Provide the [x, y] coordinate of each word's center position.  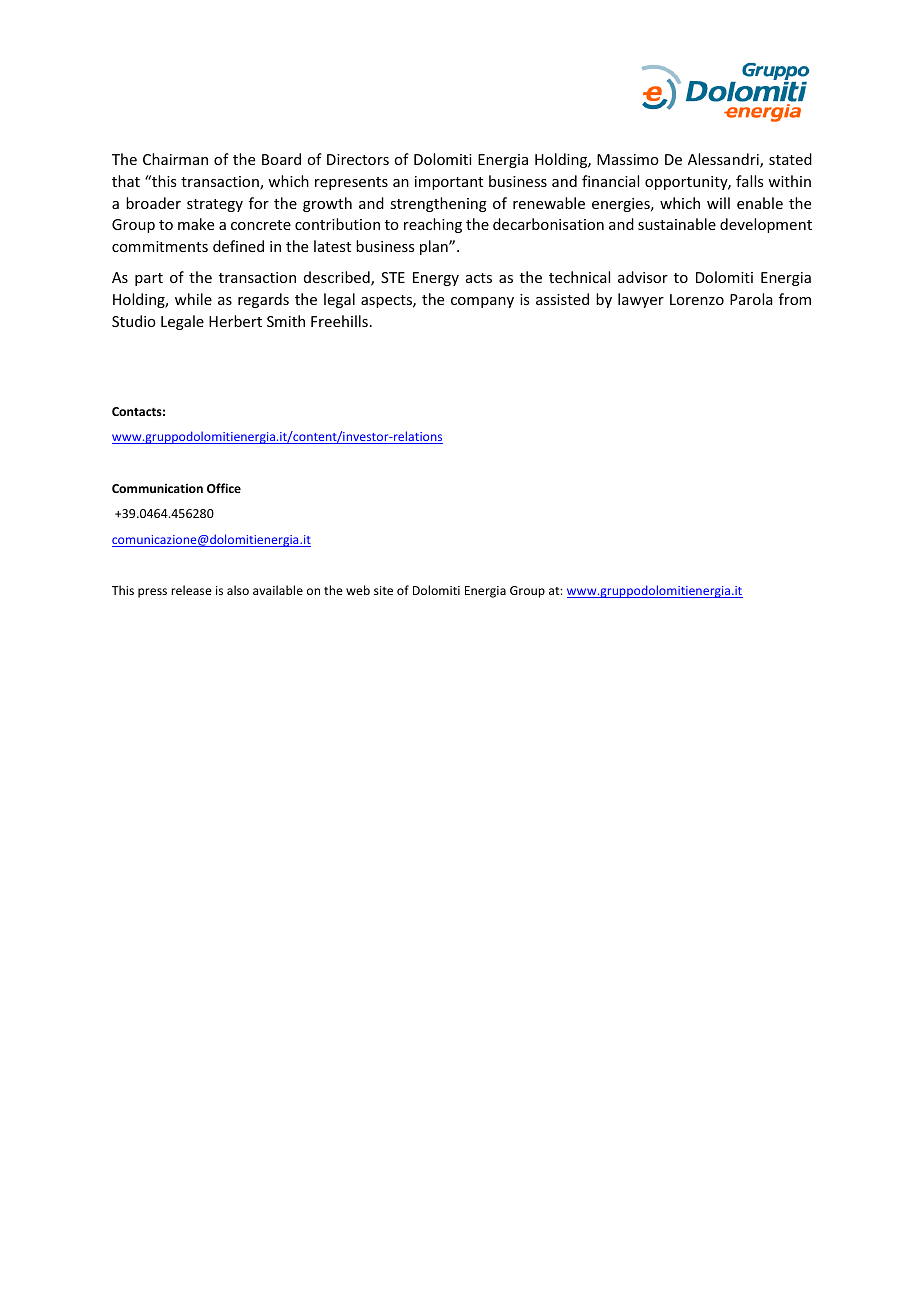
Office [224, 488]
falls [749, 181]
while [193, 299]
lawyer [641, 300]
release [191, 590]
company [482, 302]
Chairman [175, 159]
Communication [157, 488]
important [449, 183]
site [383, 590]
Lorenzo [697, 299]
